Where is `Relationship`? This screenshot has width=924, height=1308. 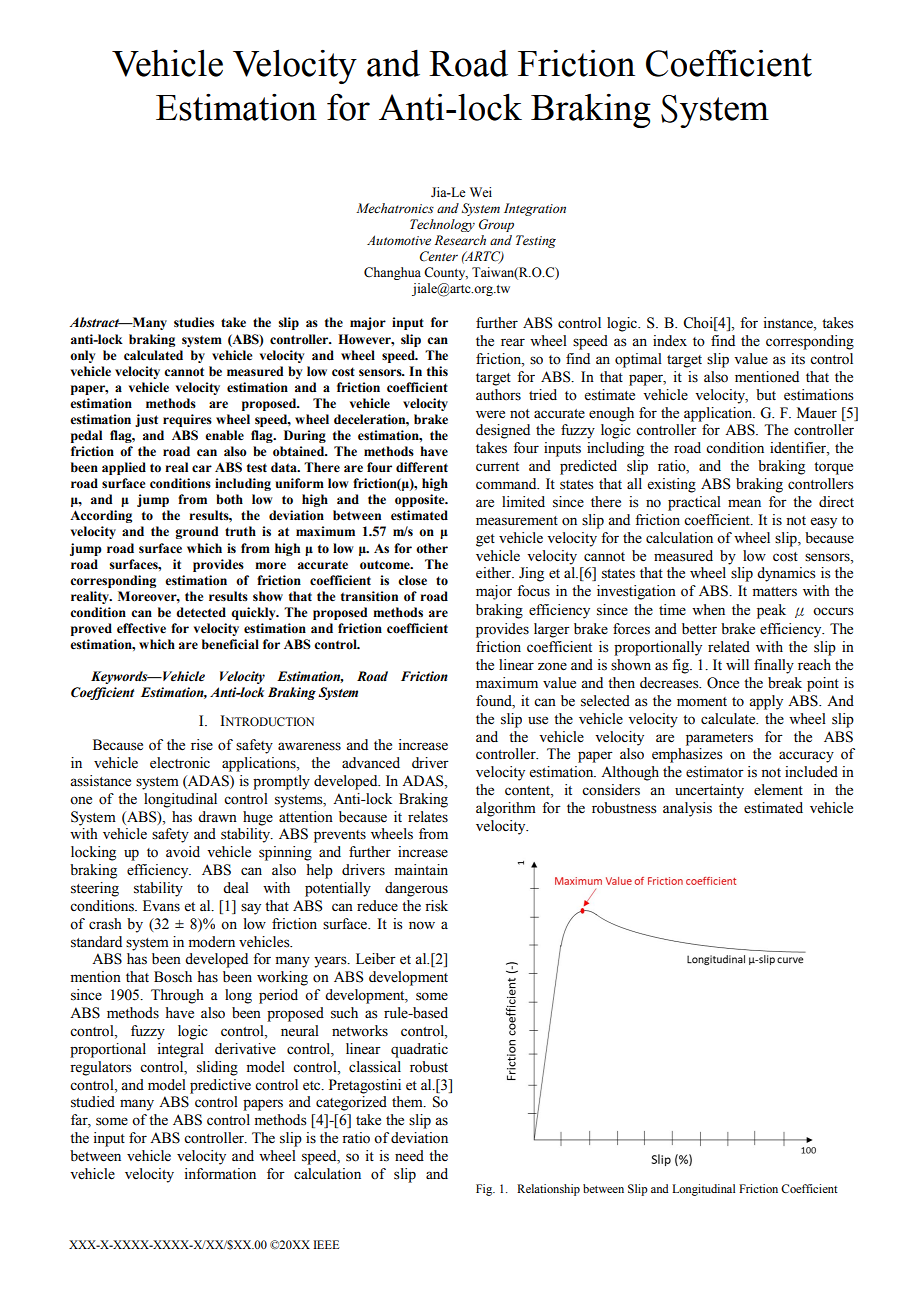 Relationship is located at coordinates (548, 1190).
